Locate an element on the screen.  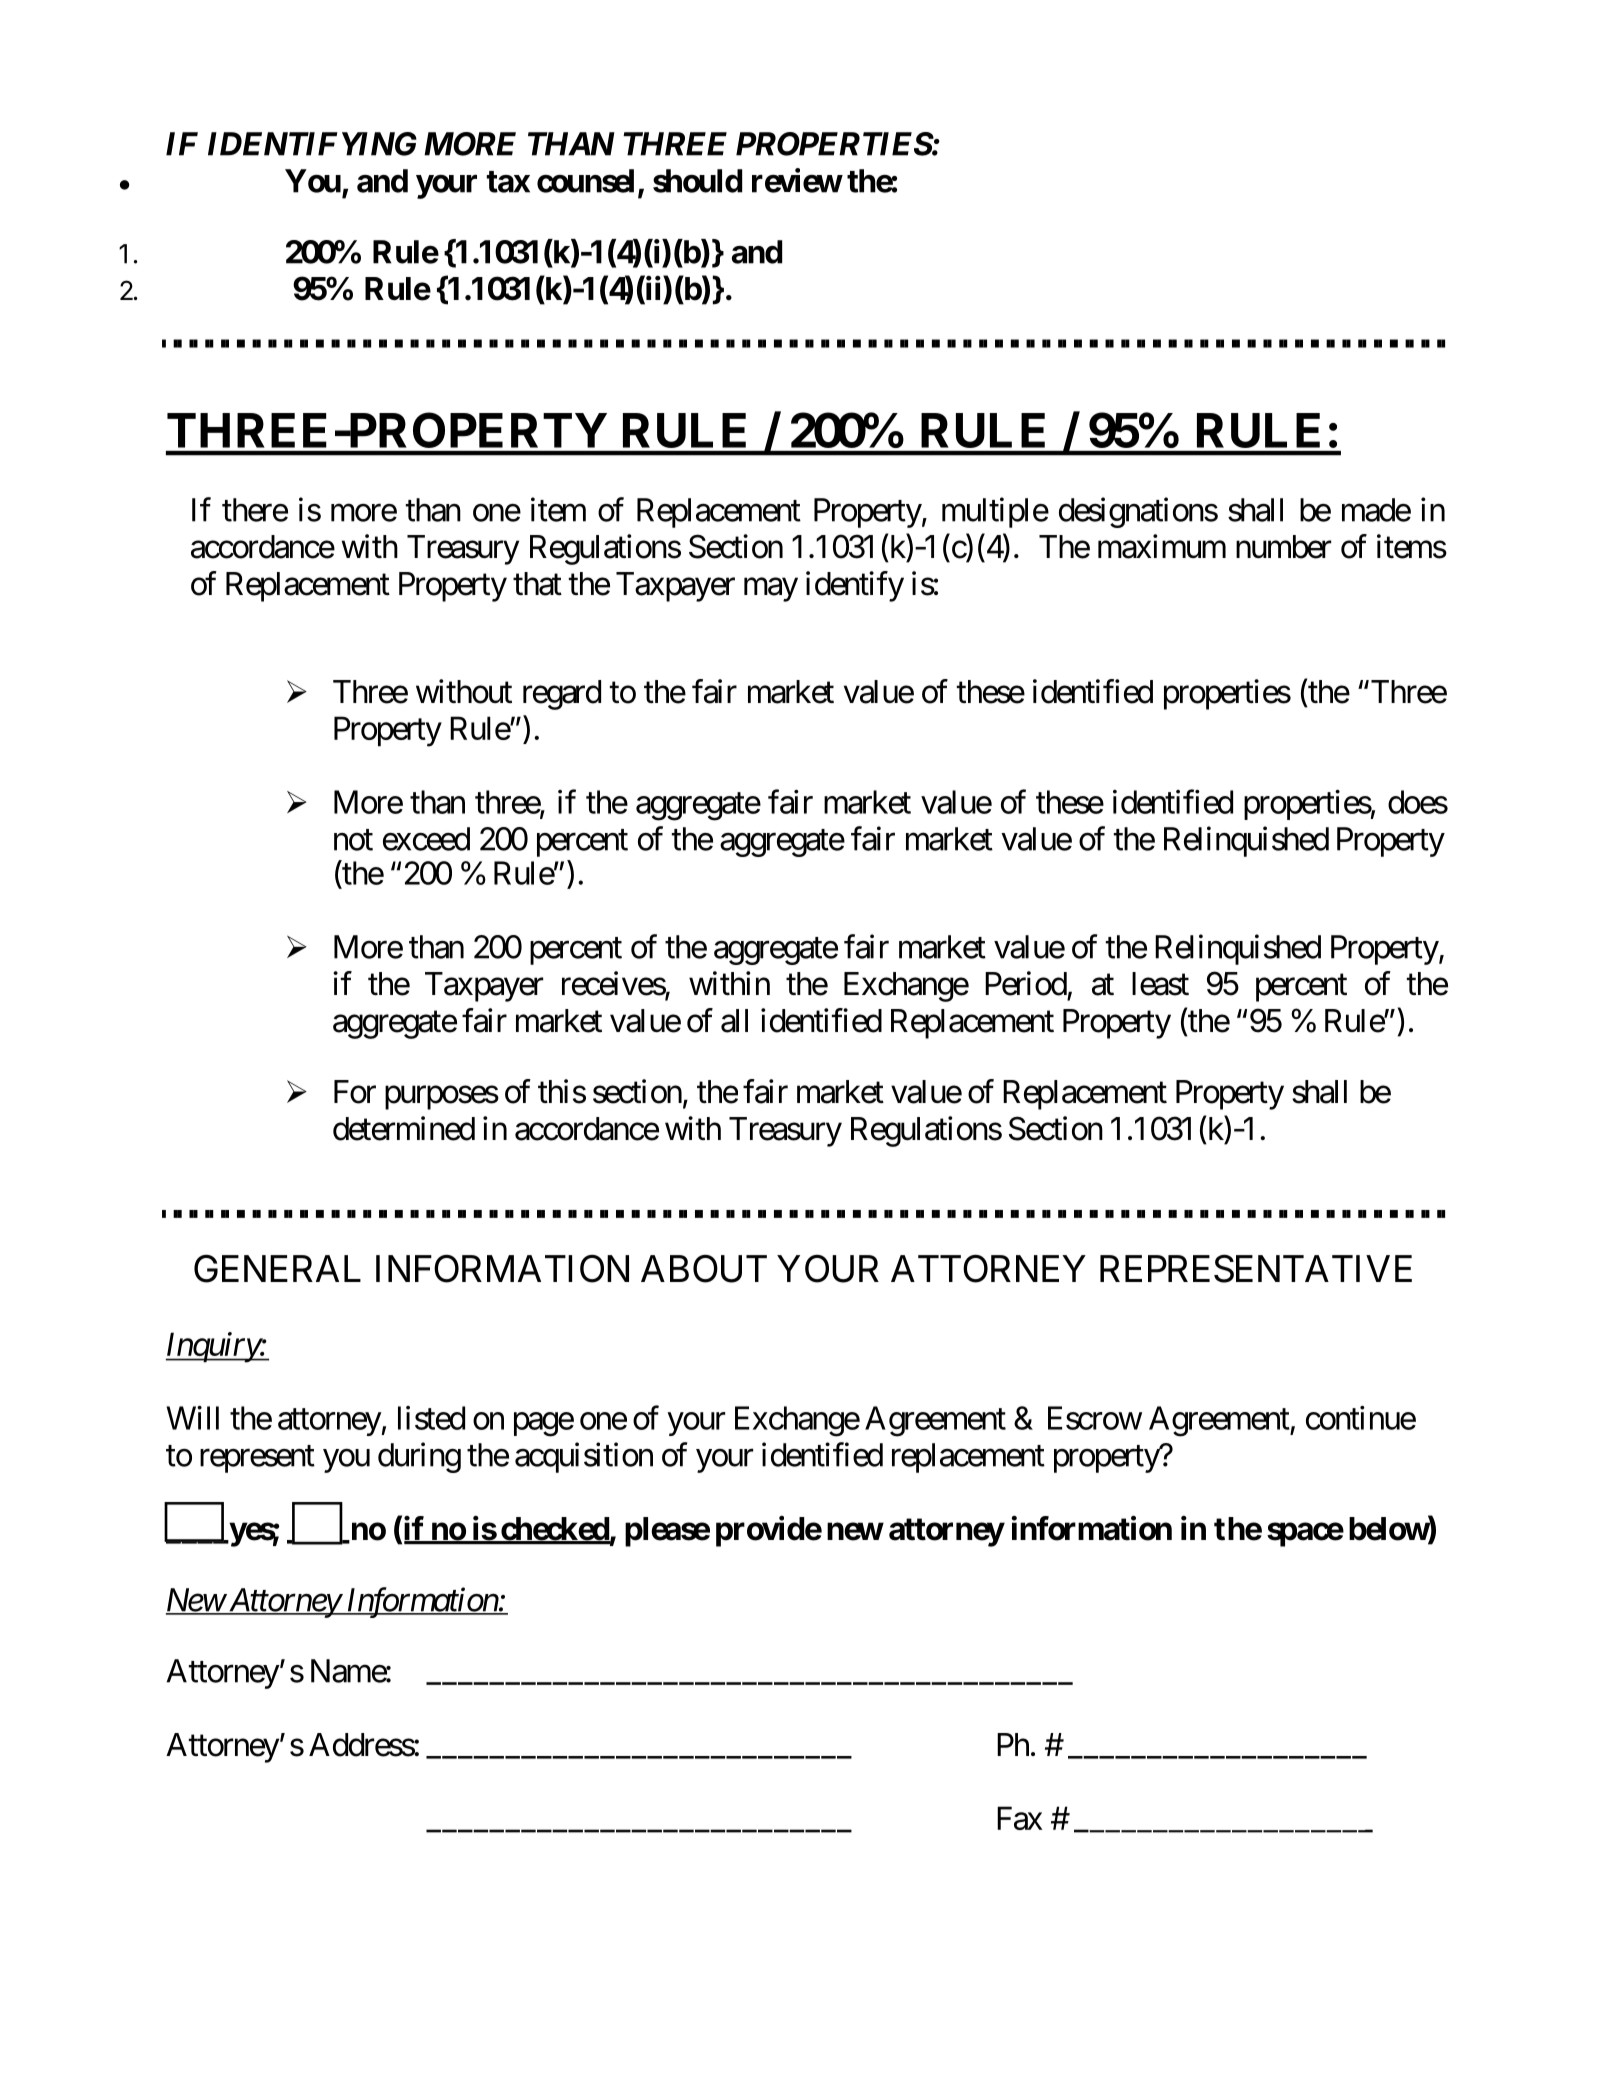
listed is located at coordinates (431, 1418).
